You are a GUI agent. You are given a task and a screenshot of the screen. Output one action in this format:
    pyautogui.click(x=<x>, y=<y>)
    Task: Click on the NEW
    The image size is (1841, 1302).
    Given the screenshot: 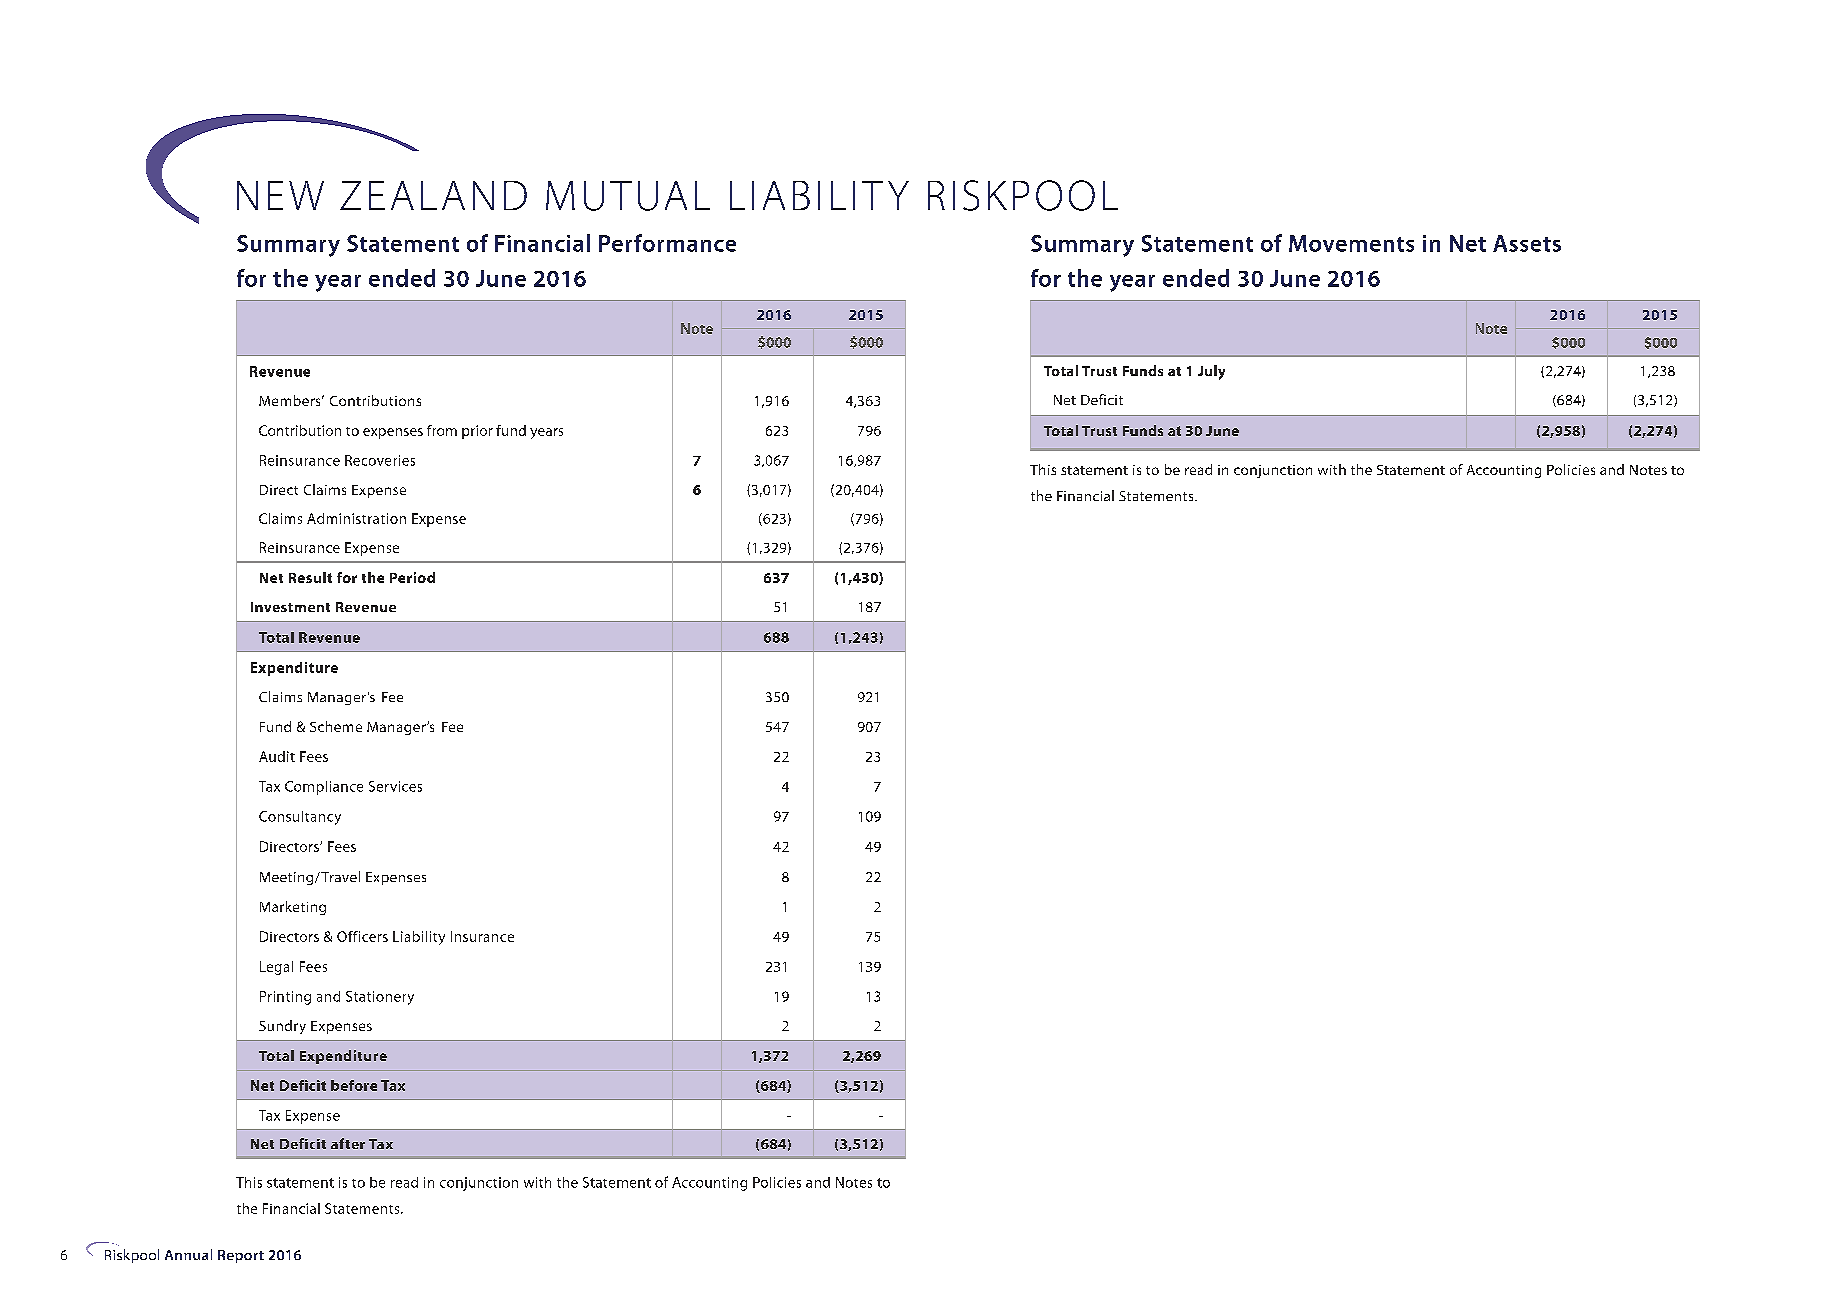 What is the action you would take?
    pyautogui.click(x=280, y=195)
